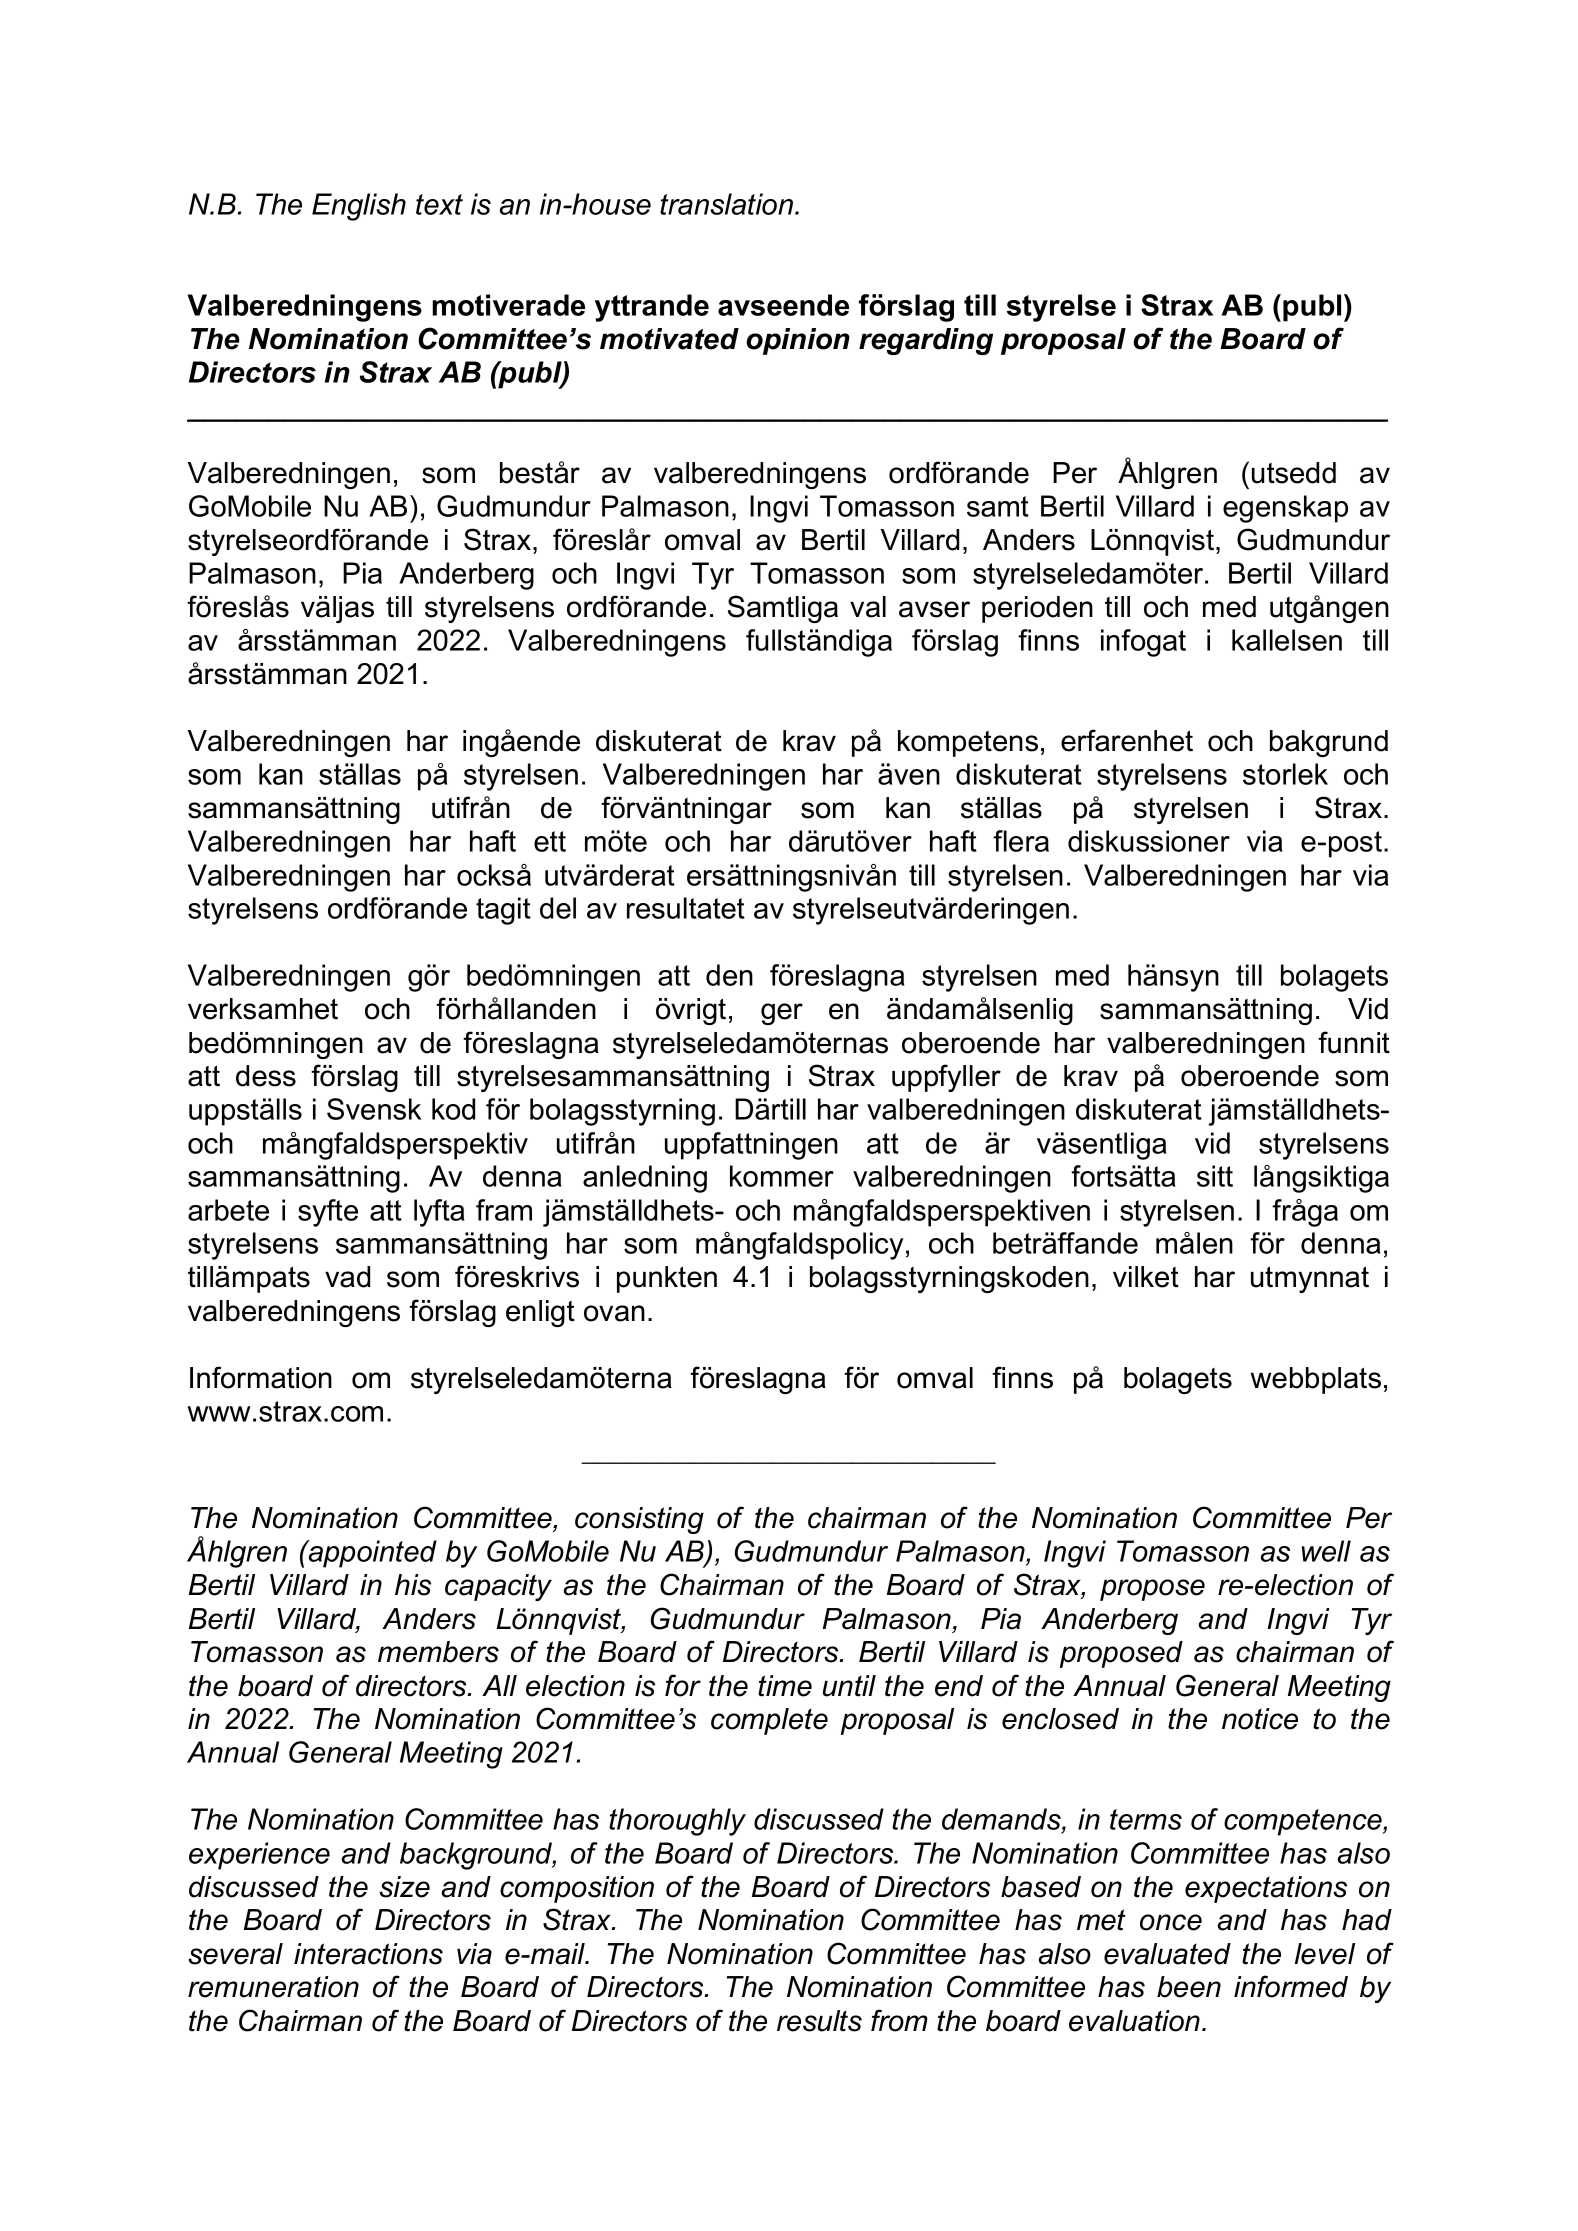 The width and height of the screenshot is (1578, 2231). I want to click on well, so click(1326, 1551).
